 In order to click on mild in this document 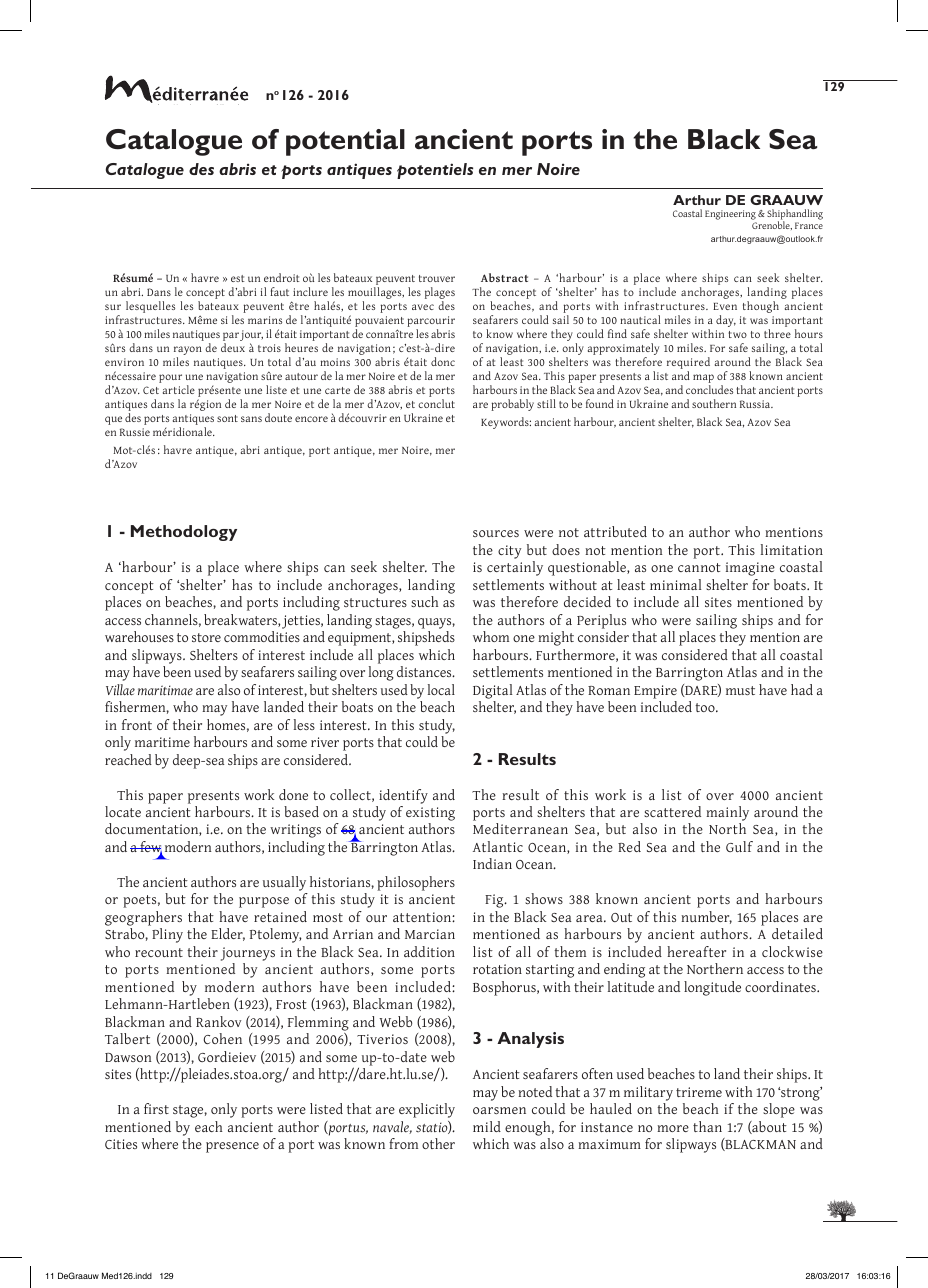, I will do `click(487, 1126)`.
